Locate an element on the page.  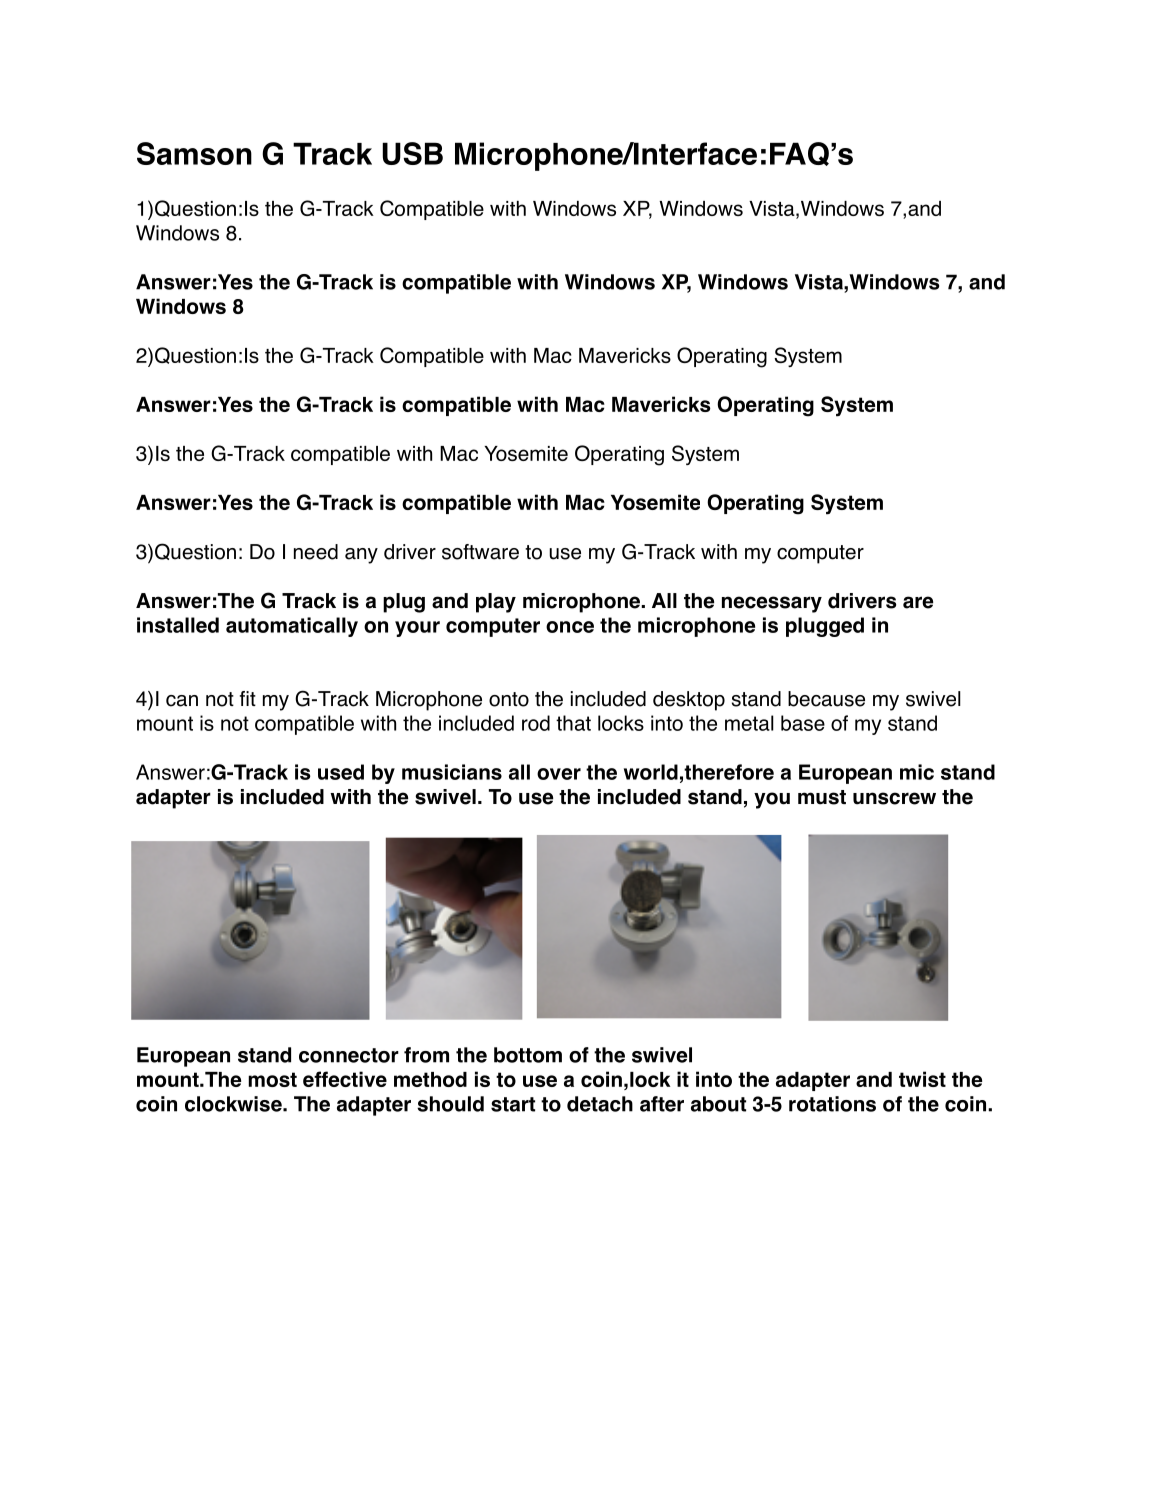
automatically is located at coordinates (292, 627).
